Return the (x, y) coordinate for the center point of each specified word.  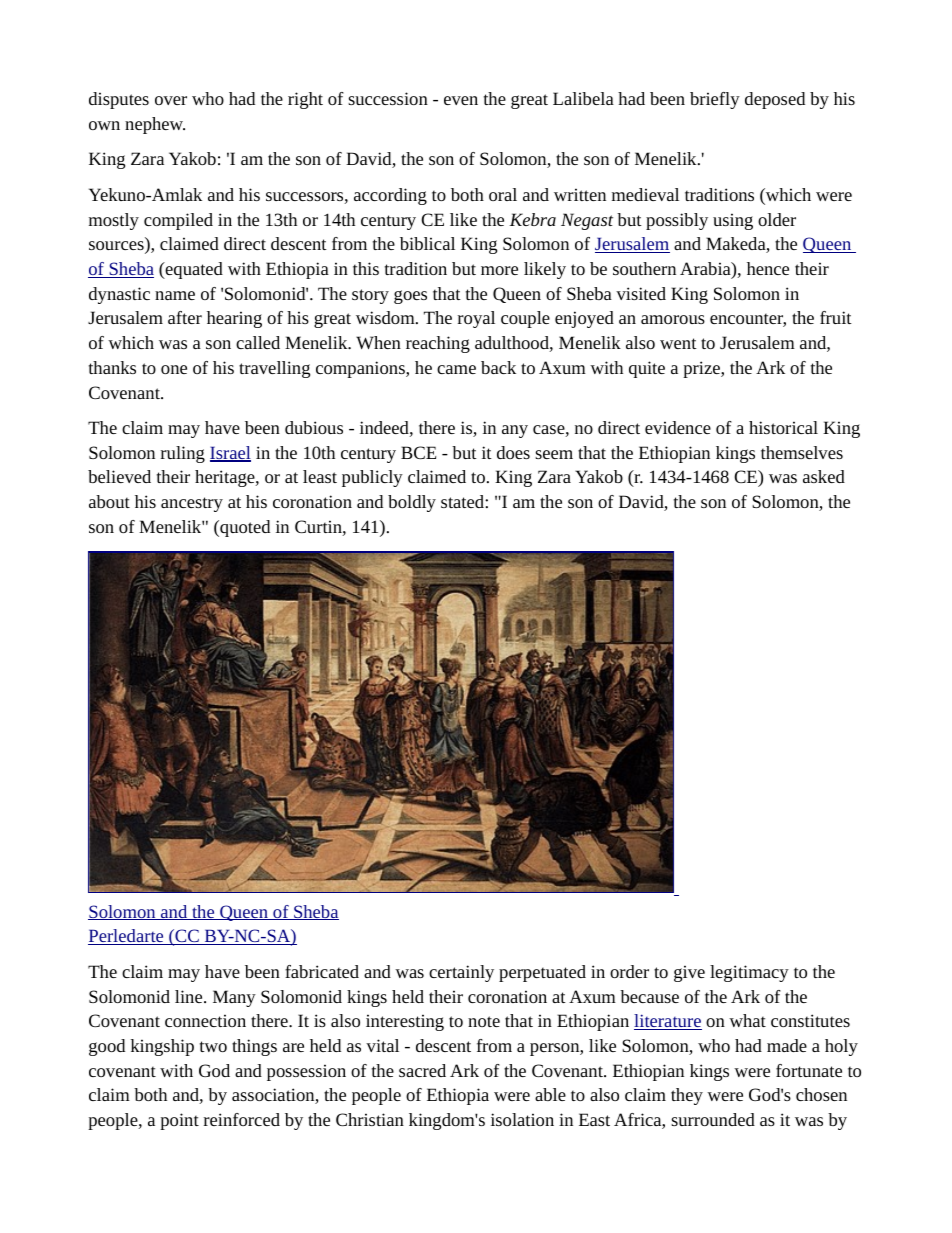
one (174, 369)
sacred (422, 1070)
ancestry (192, 504)
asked (824, 476)
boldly (412, 503)
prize (702, 369)
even (461, 100)
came (456, 369)
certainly (461, 973)
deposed (775, 100)
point (179, 1121)
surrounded (713, 1119)
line (190, 996)
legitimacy (749, 973)
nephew (155, 125)
